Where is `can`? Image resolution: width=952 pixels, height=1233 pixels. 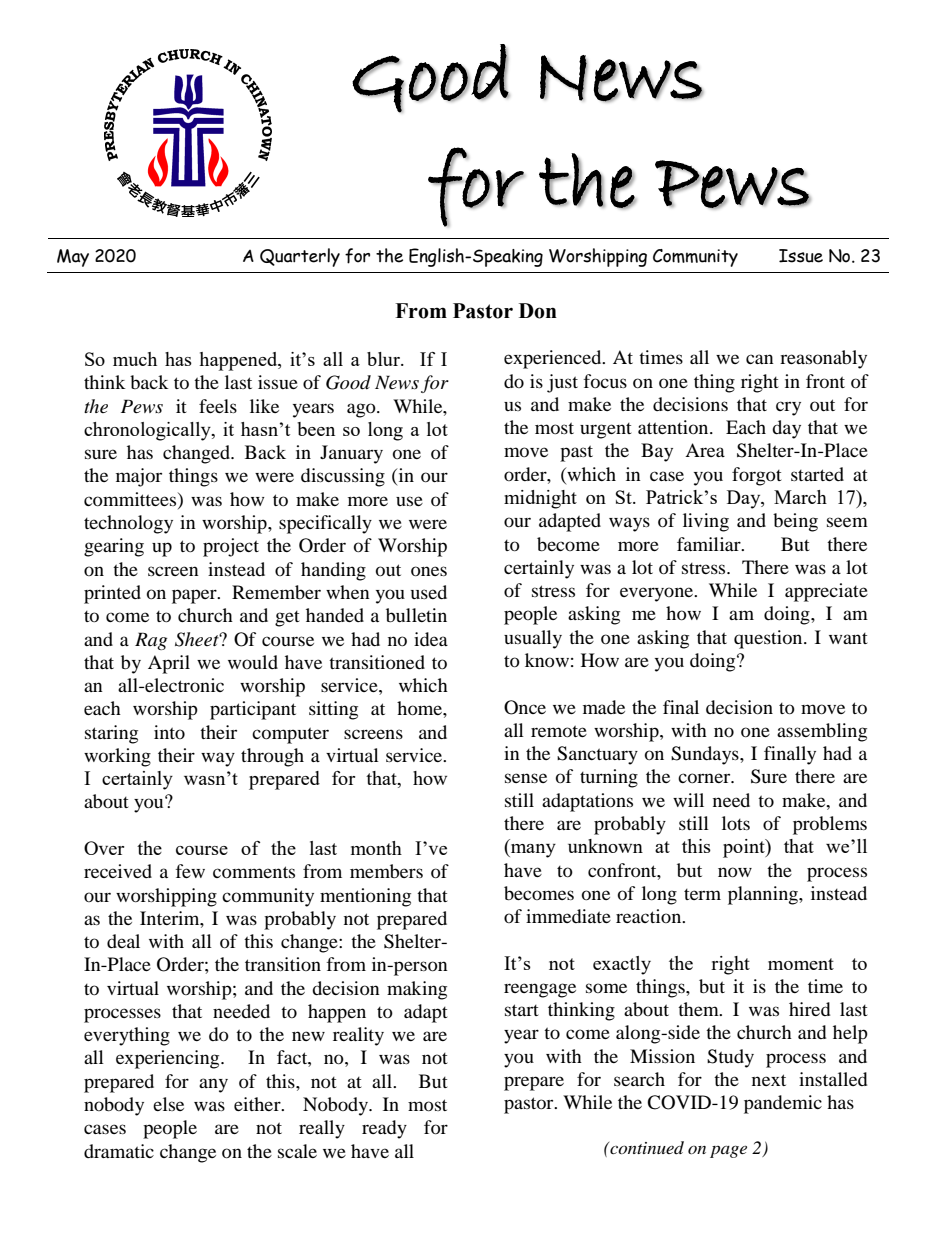
can is located at coordinates (760, 359).
